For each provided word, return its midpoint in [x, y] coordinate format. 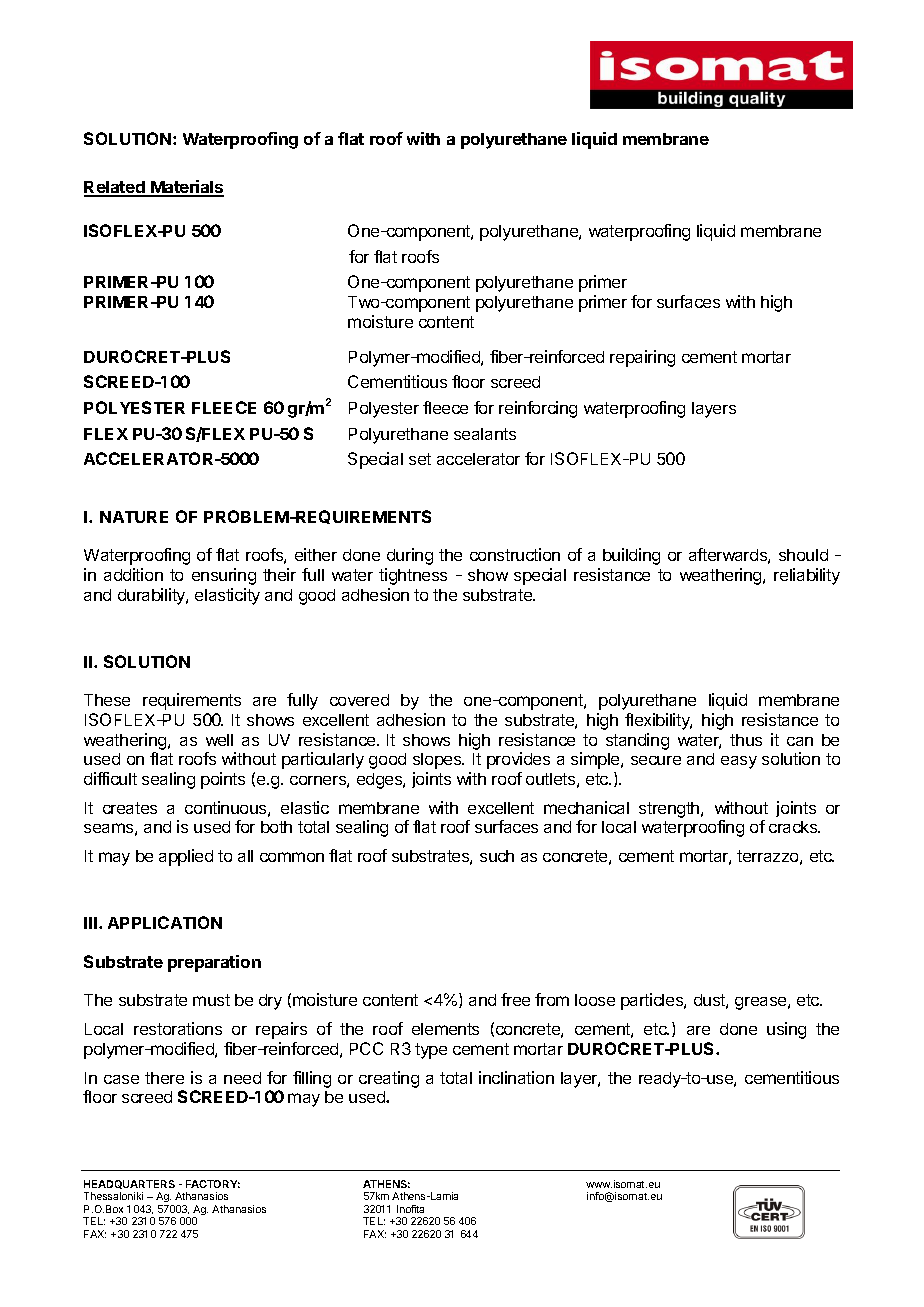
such [497, 856]
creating [389, 1079]
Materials [186, 188]
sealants [485, 434]
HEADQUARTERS [129, 1184]
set [420, 459]
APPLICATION [165, 922]
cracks [794, 827]
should [803, 555]
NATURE [134, 517]
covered [359, 700]
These [107, 700]
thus [746, 740]
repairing [642, 358]
